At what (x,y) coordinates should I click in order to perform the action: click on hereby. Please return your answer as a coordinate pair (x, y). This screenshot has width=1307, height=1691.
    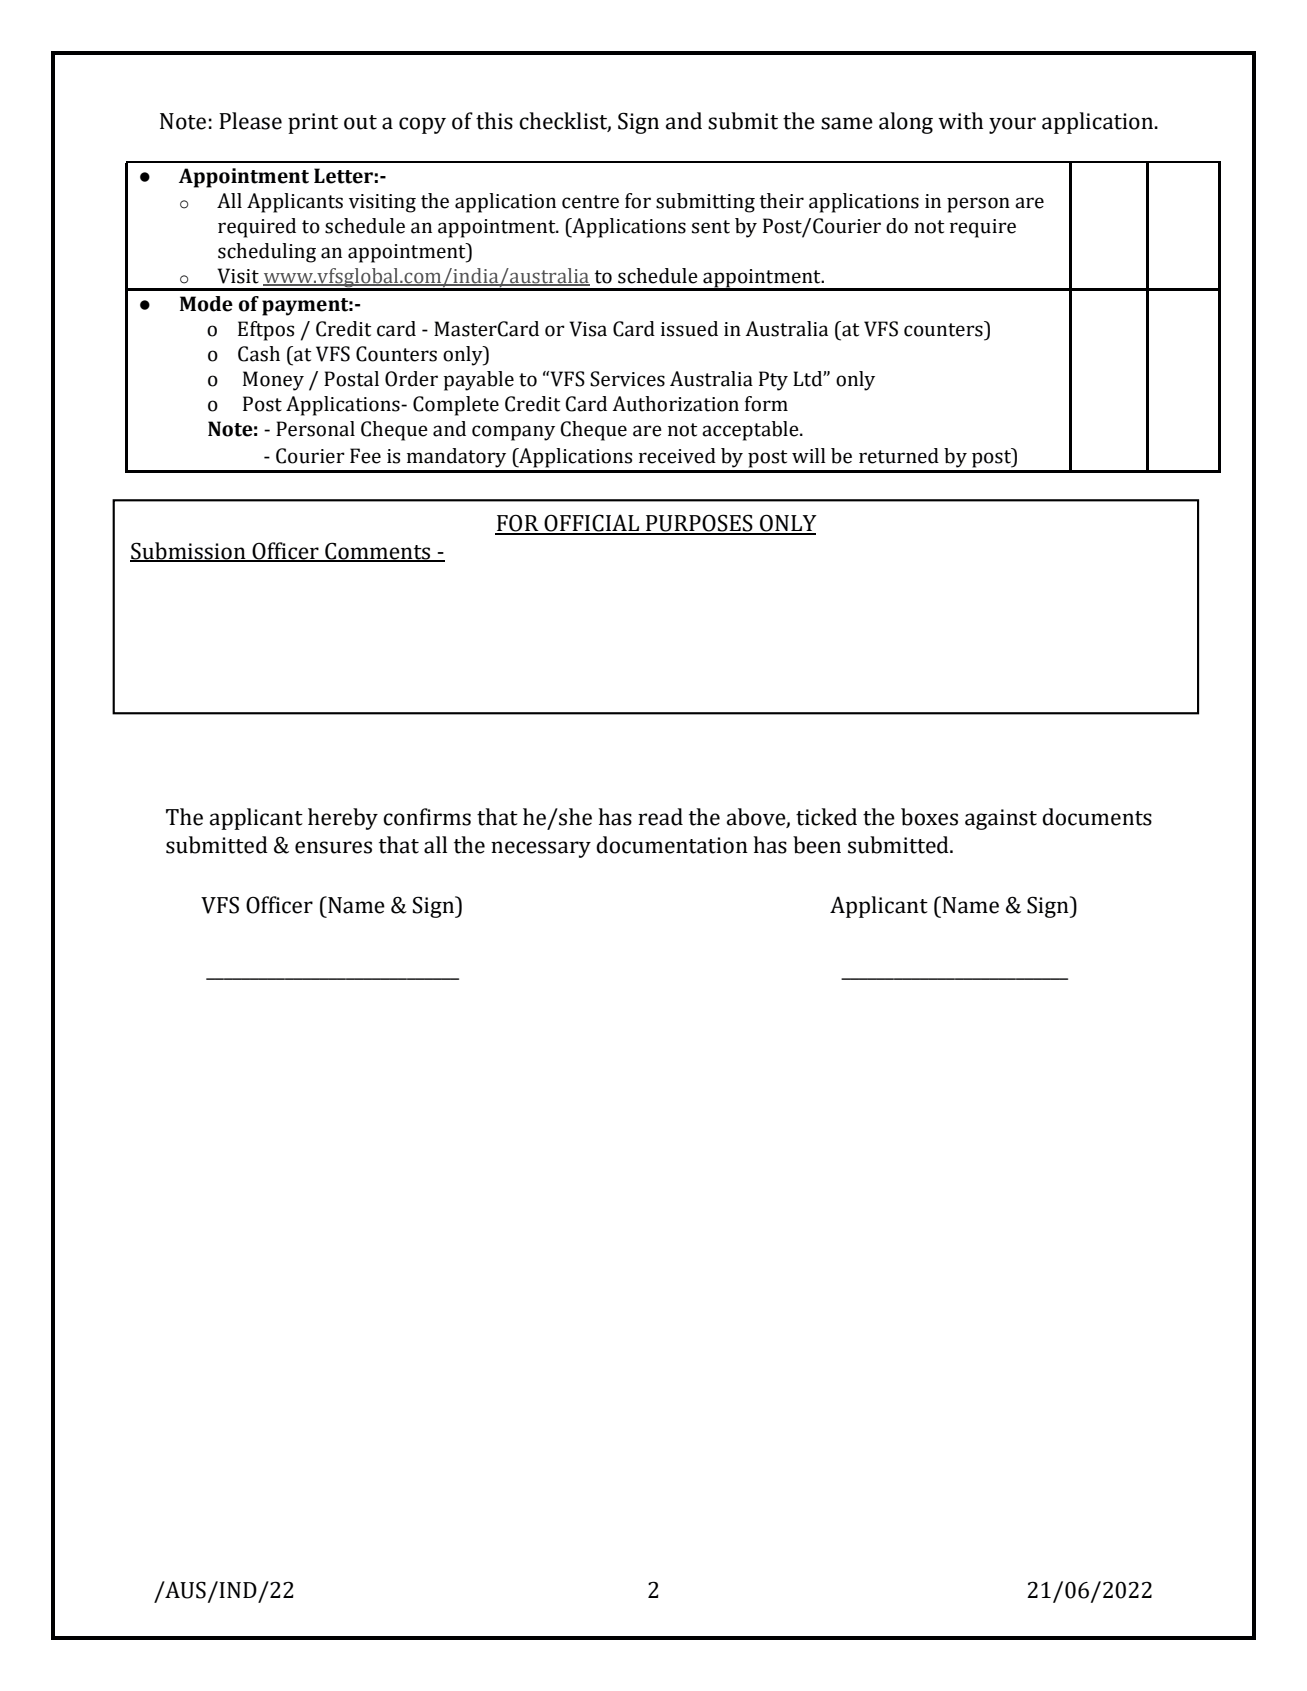
    Looking at the image, I should click on (343, 819).
